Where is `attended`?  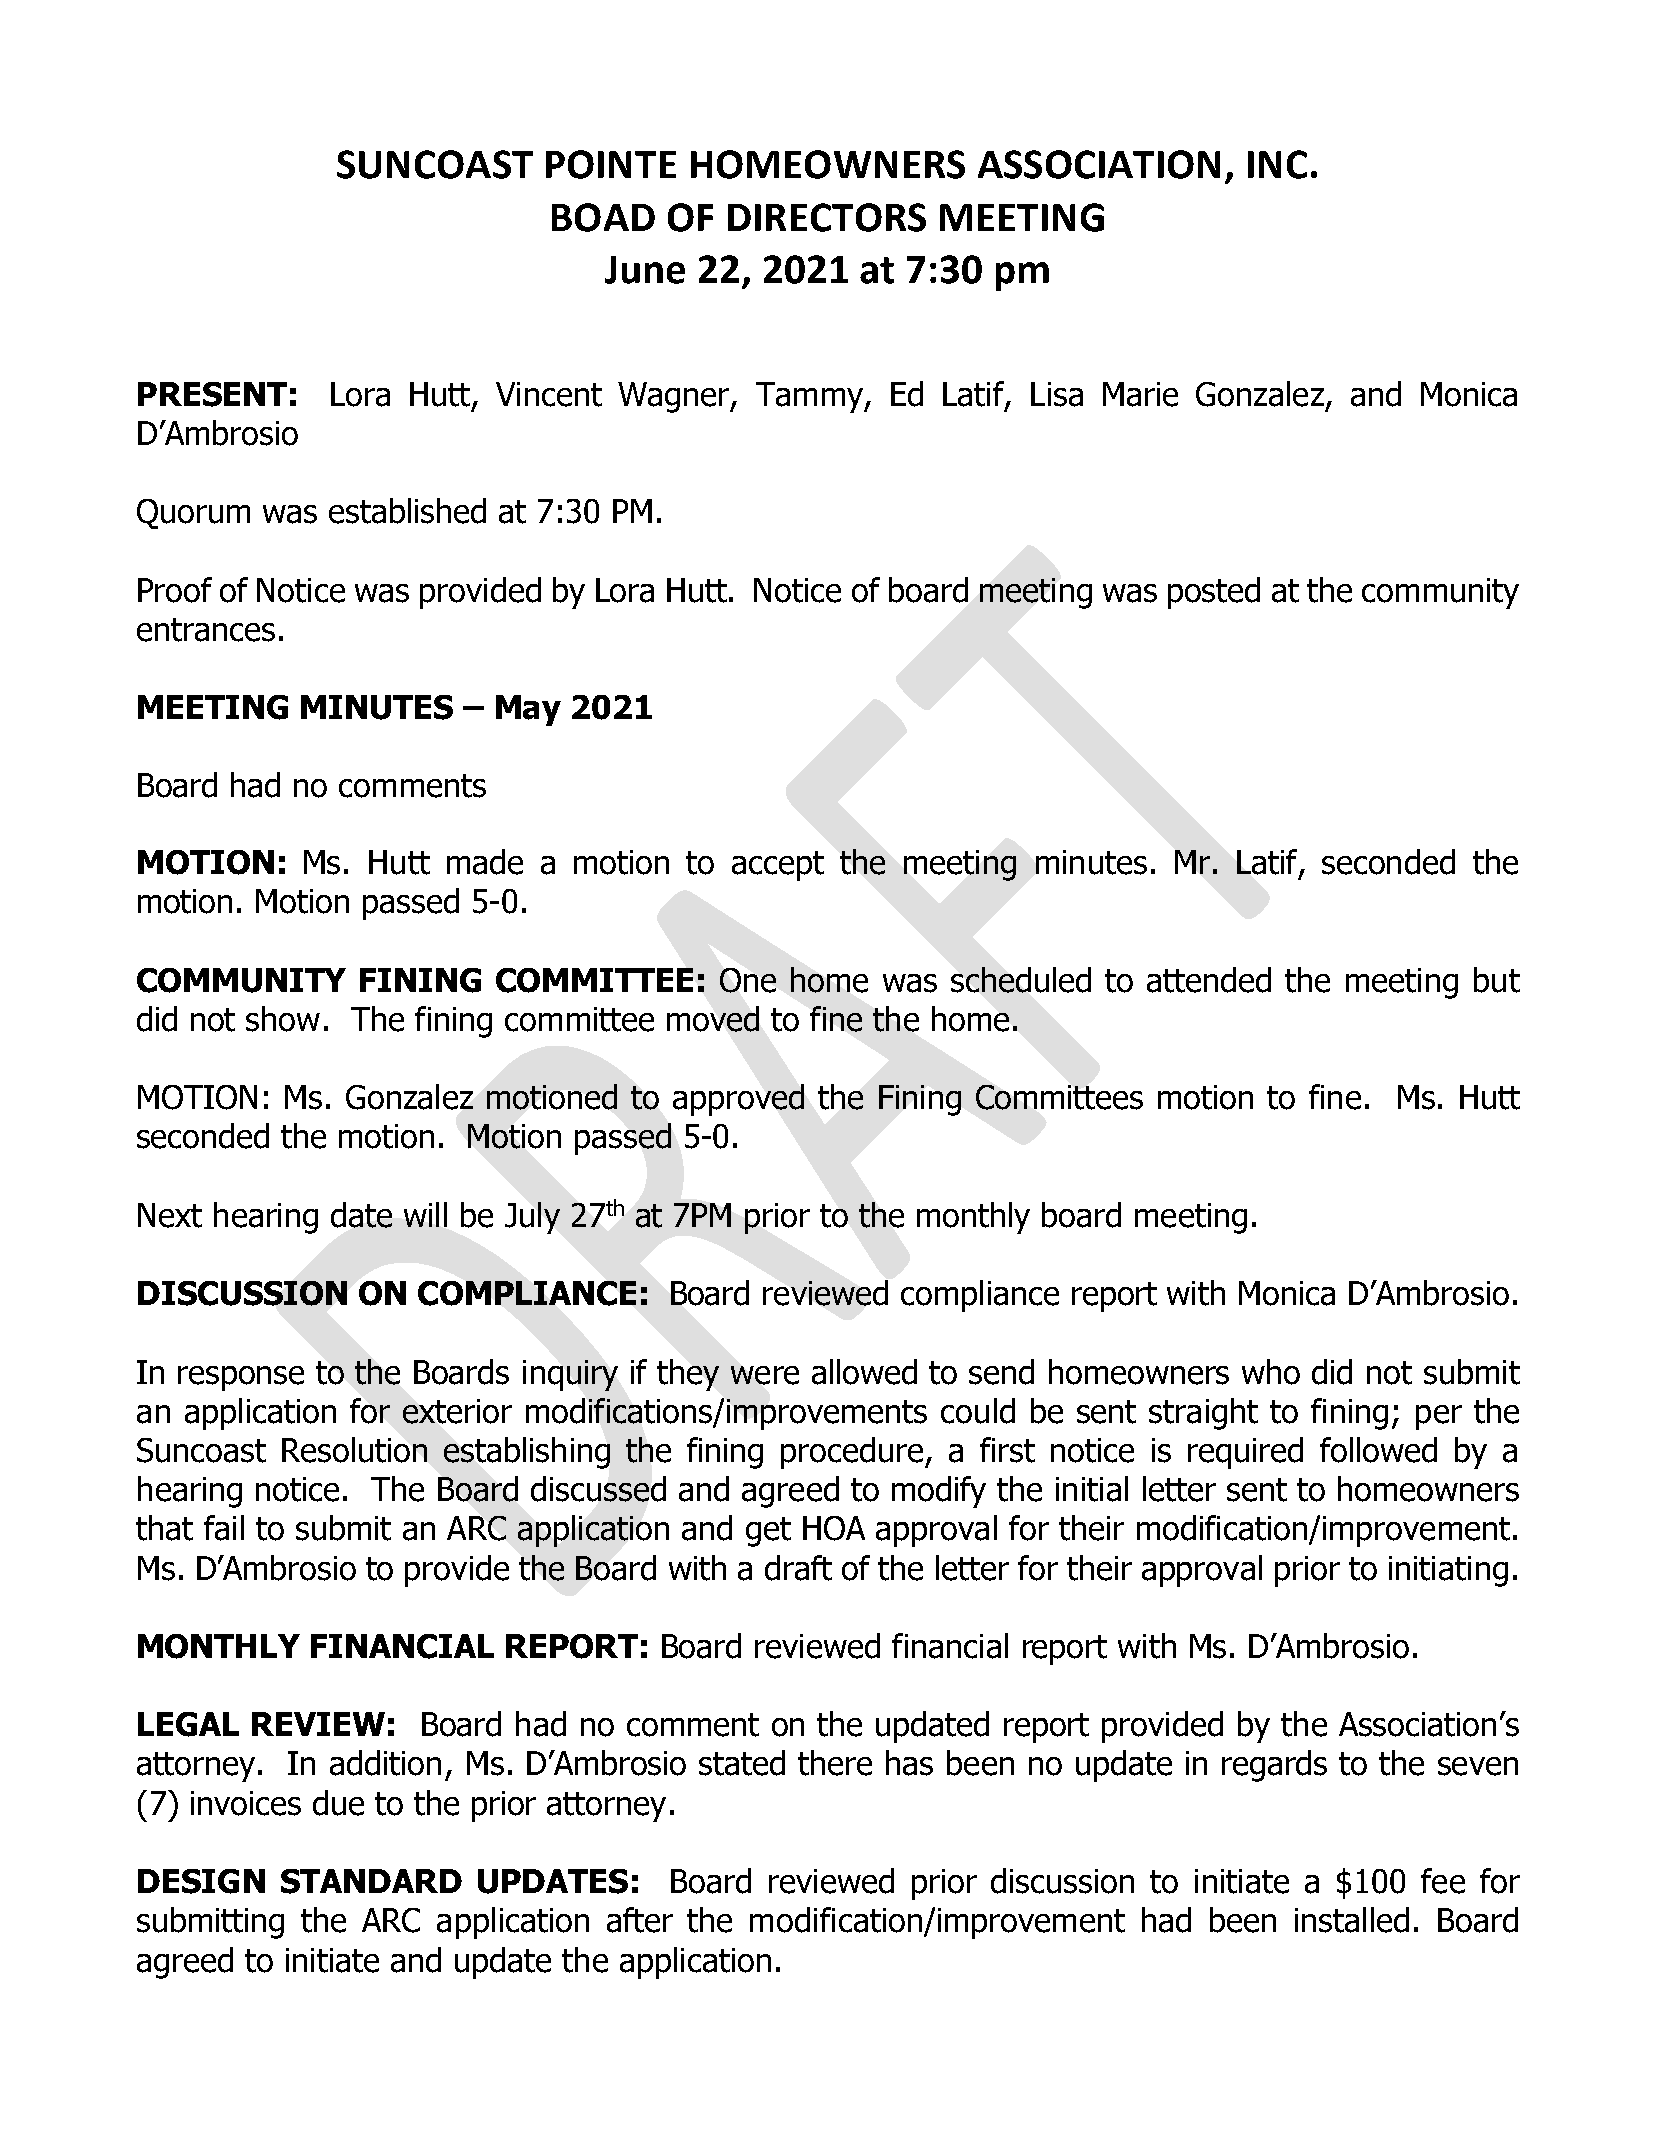
attended is located at coordinates (1209, 980).
